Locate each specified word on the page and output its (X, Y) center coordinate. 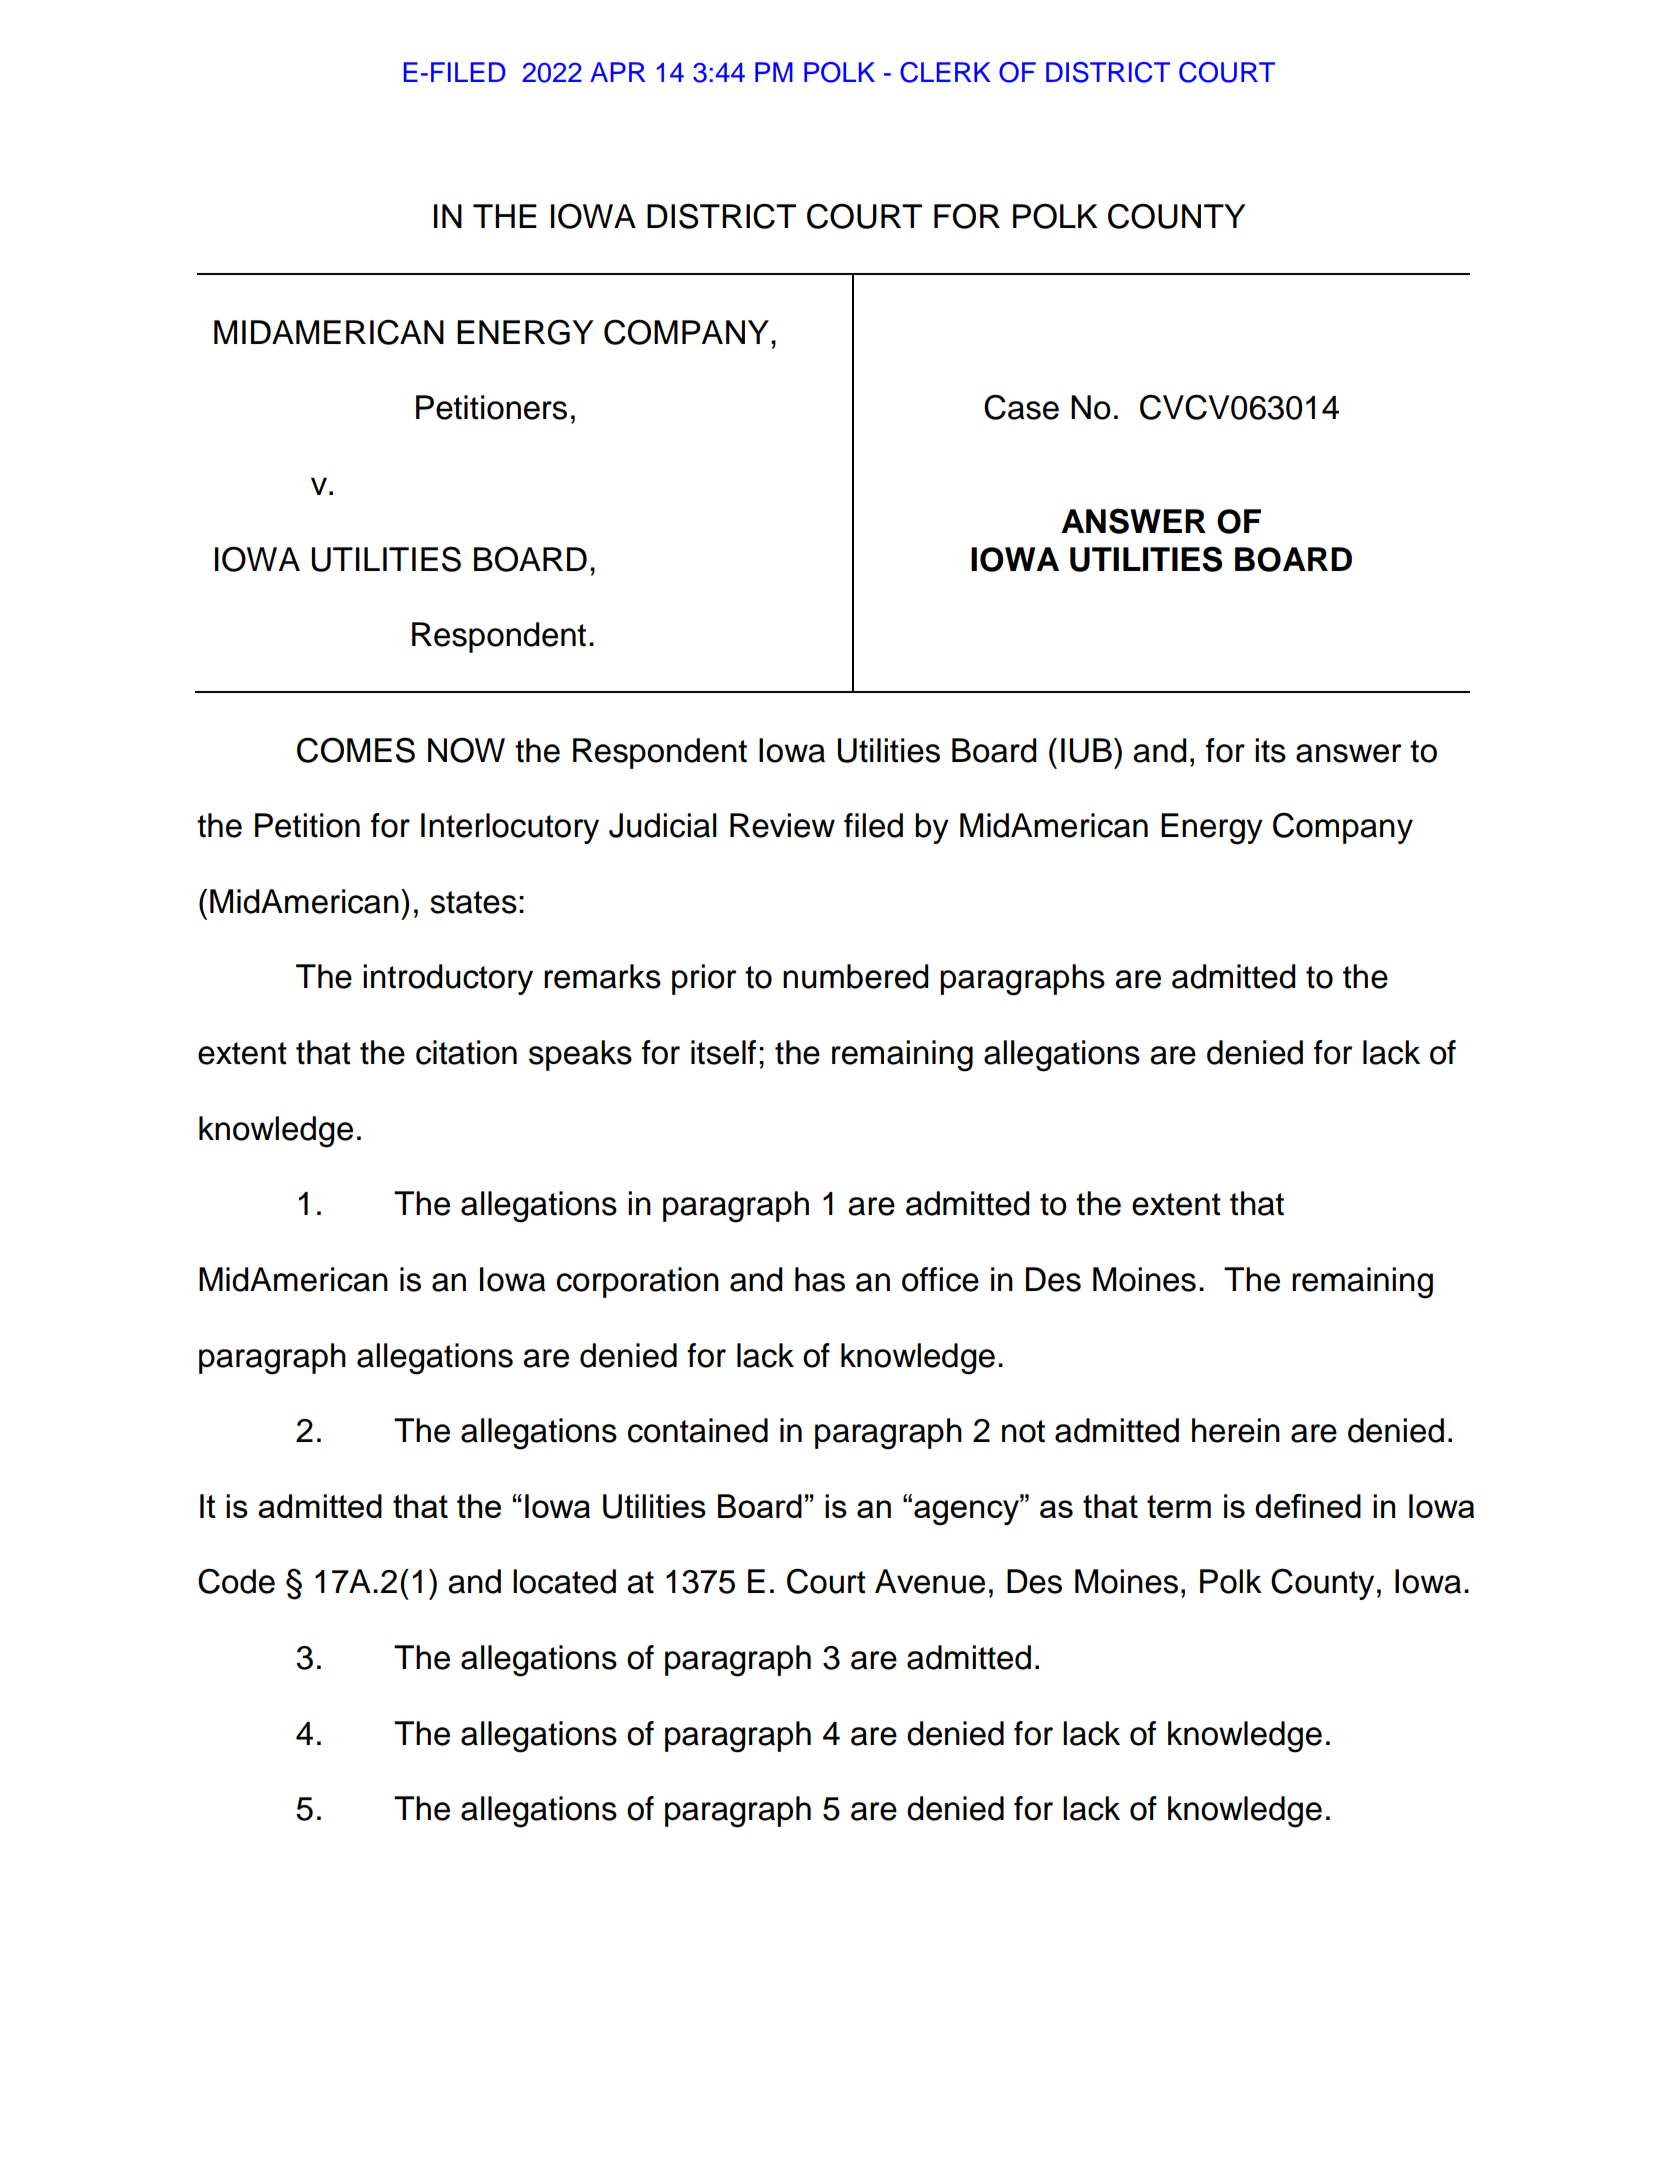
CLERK (945, 72)
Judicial (663, 825)
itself (723, 1052)
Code (236, 1581)
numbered (855, 976)
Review (782, 825)
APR (618, 72)
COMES (356, 750)
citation (466, 1052)
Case (1021, 407)
